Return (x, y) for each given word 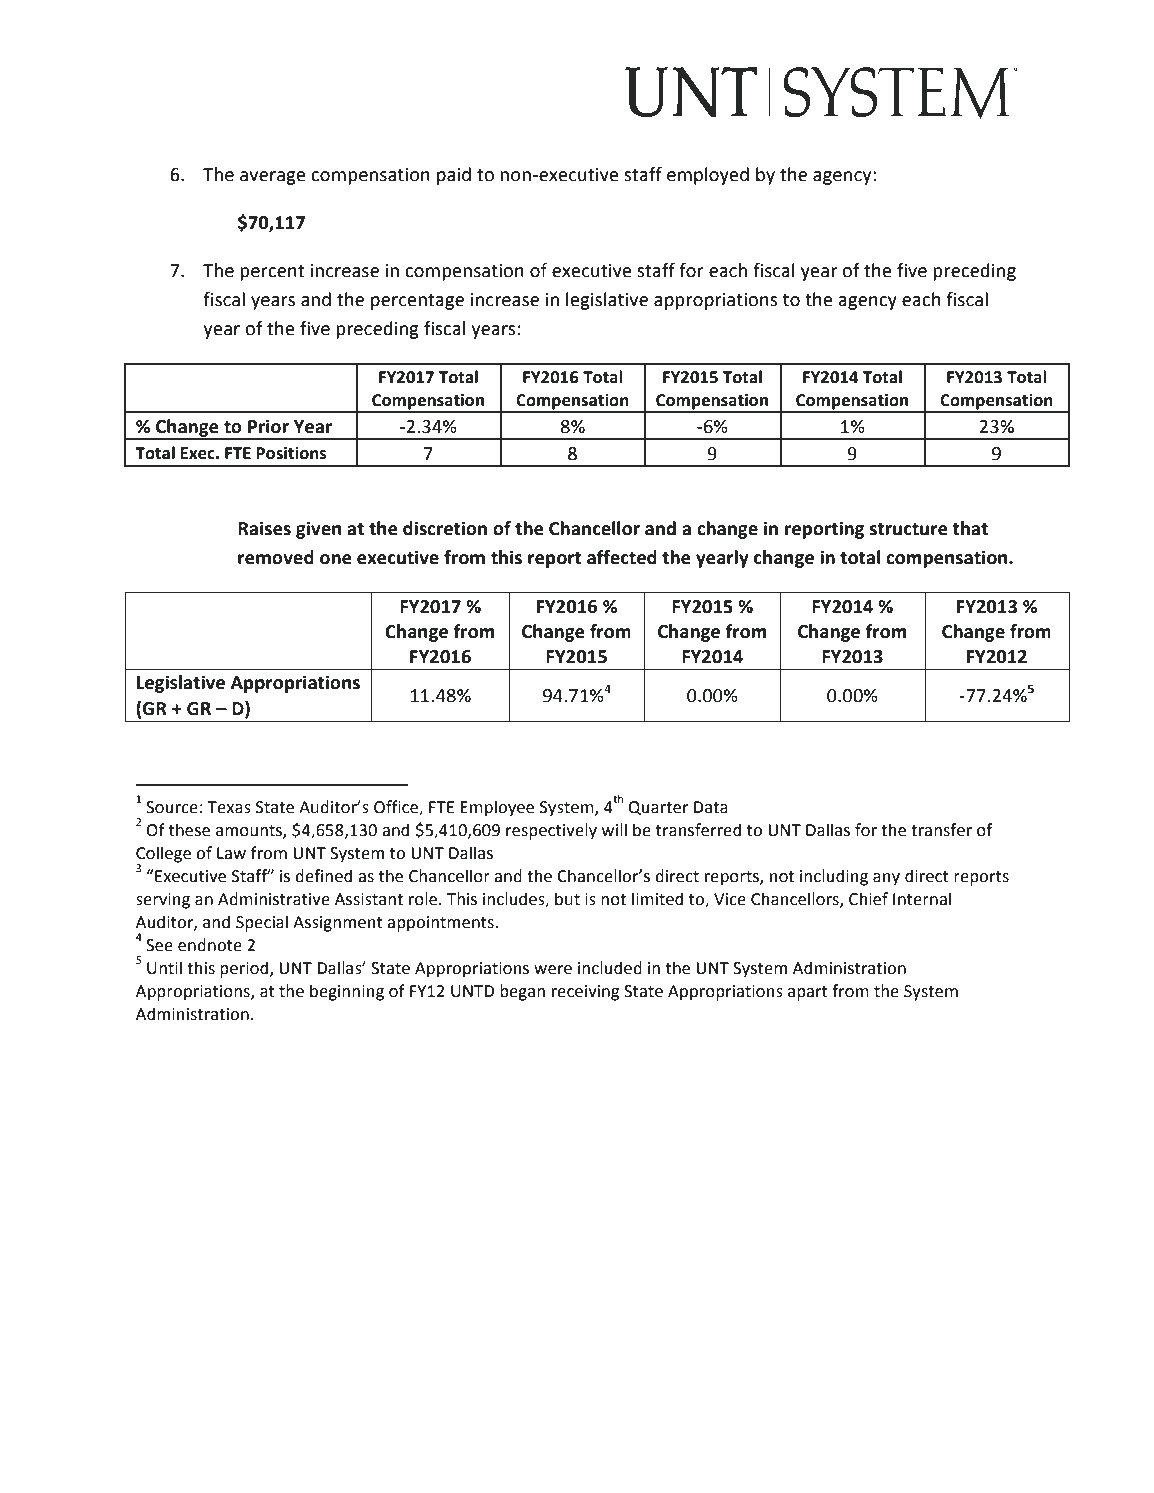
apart (808, 993)
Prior (268, 426)
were (553, 970)
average (273, 178)
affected (622, 557)
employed (708, 176)
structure (909, 529)
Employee (497, 808)
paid (454, 176)
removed (276, 557)
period (245, 969)
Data (711, 807)
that (970, 528)
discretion (445, 528)
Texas (229, 807)
